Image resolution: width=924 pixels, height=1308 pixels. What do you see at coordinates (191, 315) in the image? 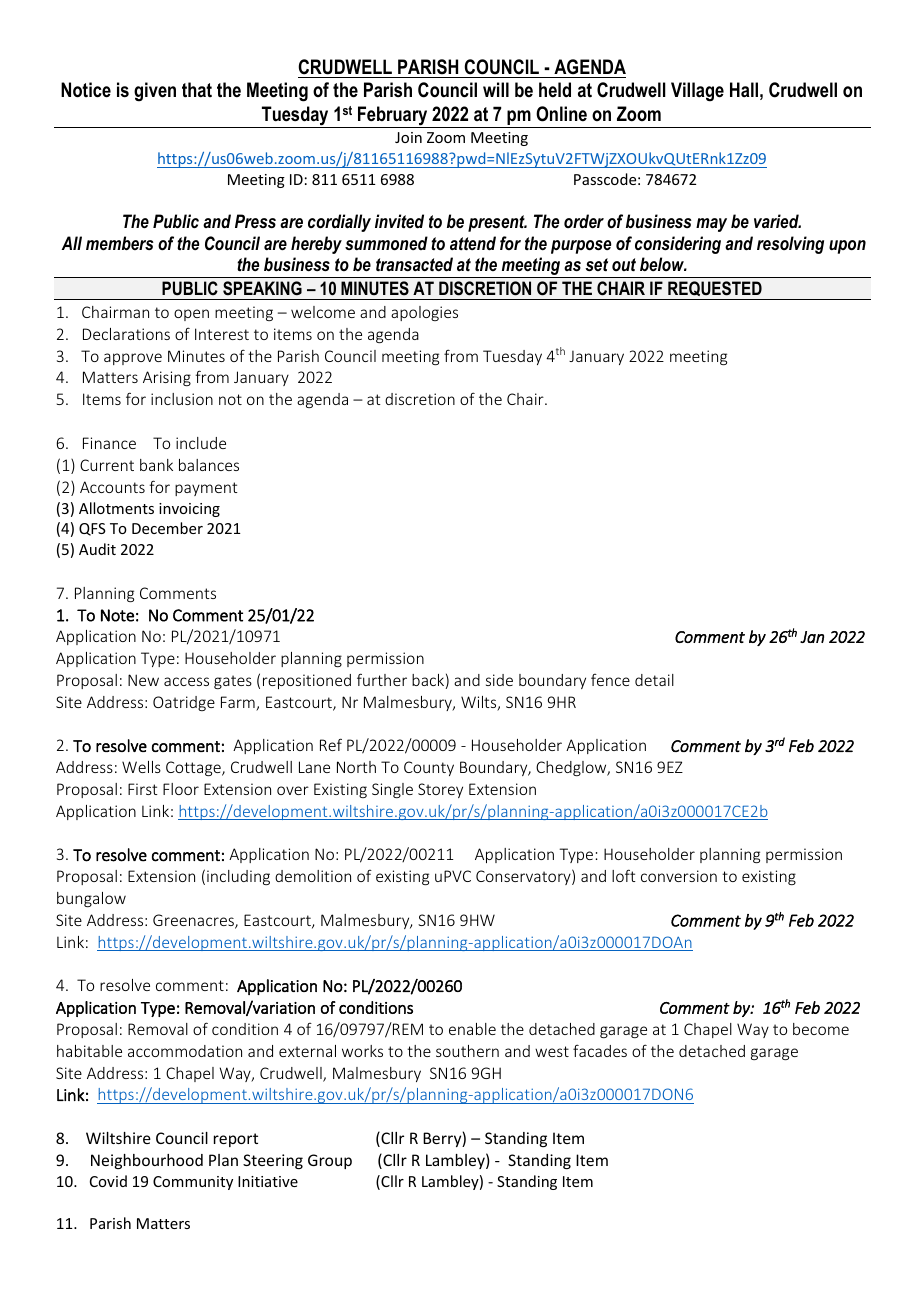
I see `open` at bounding box center [191, 315].
